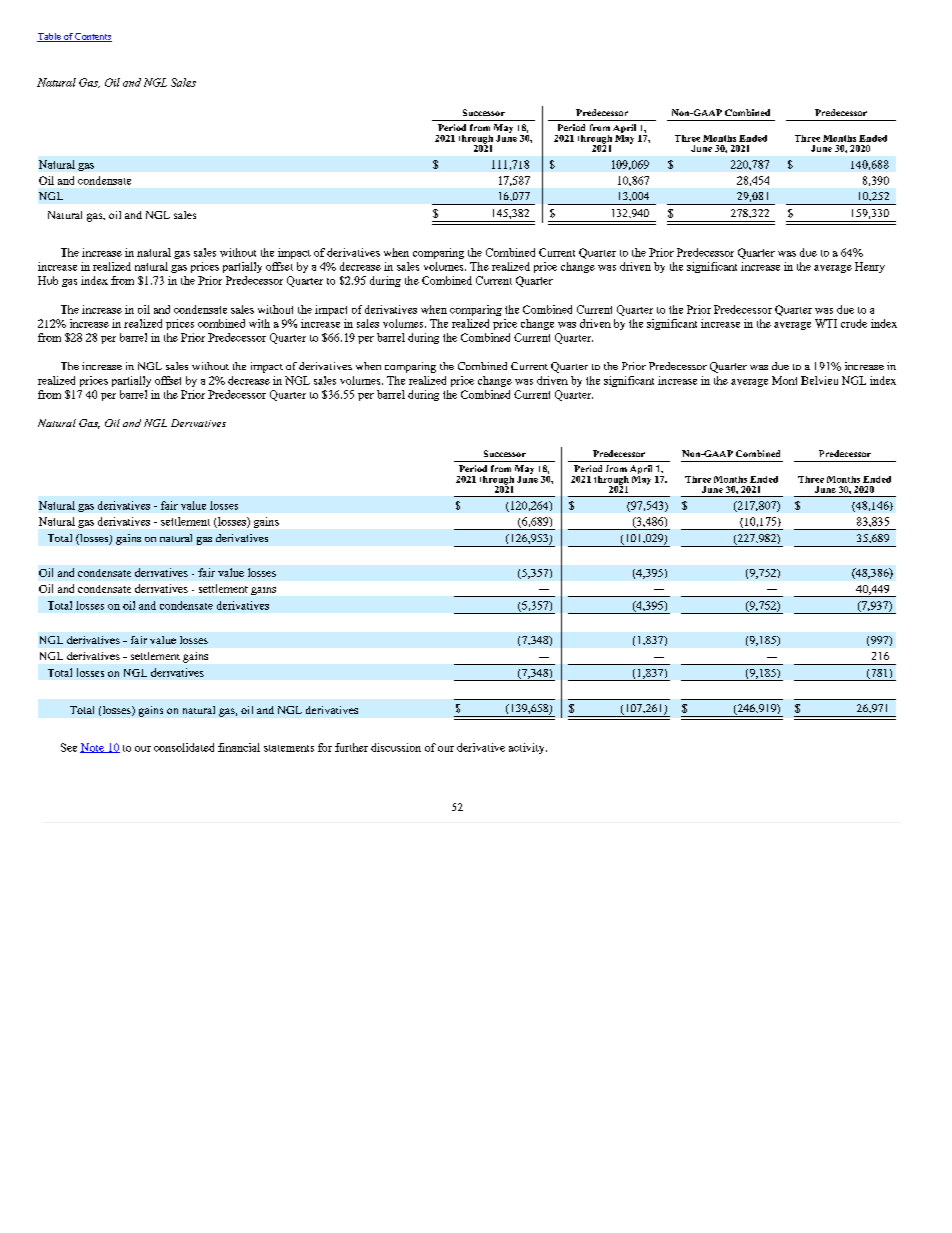  I want to click on activity, so click(528, 748).
